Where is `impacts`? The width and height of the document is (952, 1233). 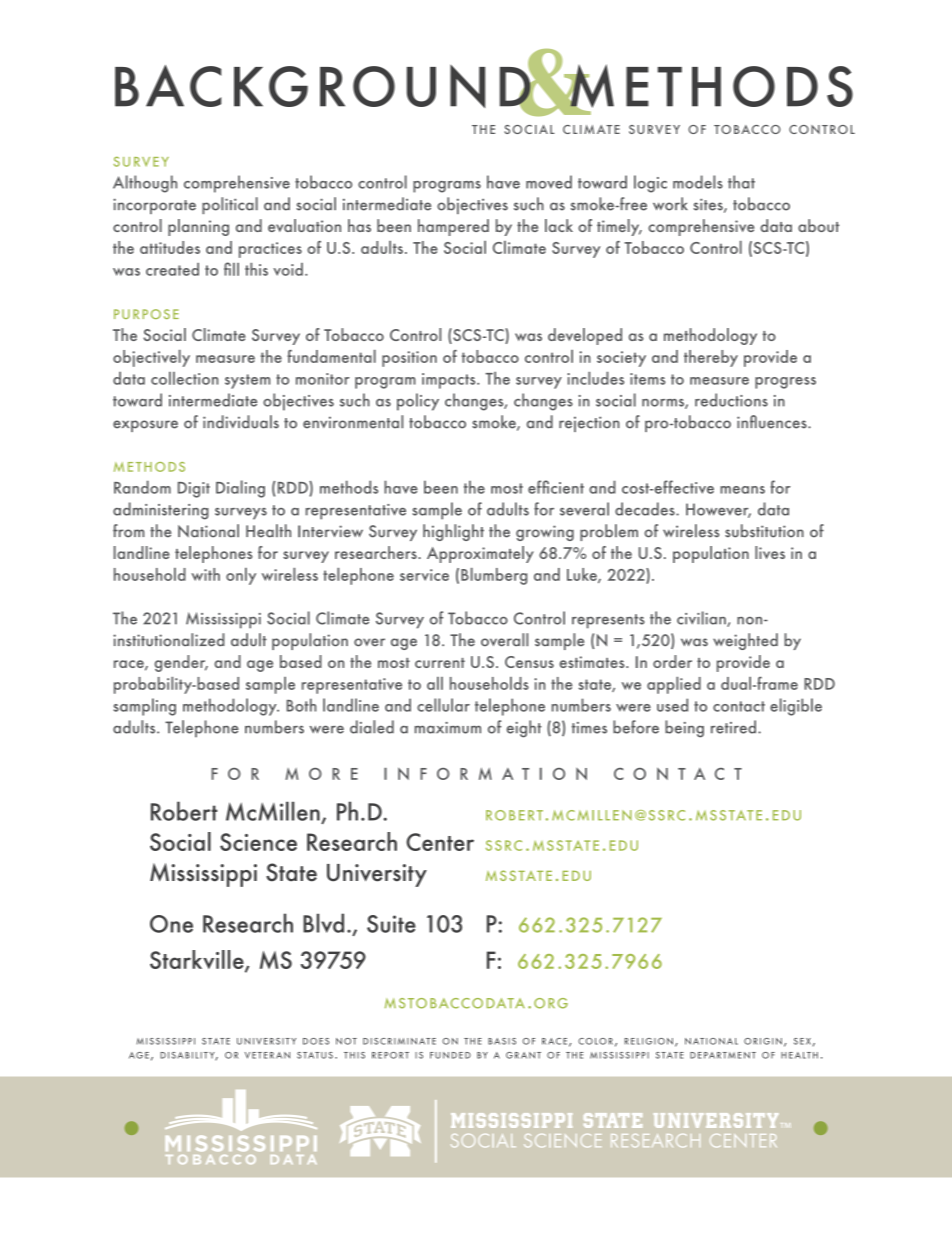
impacts is located at coordinates (450, 381).
